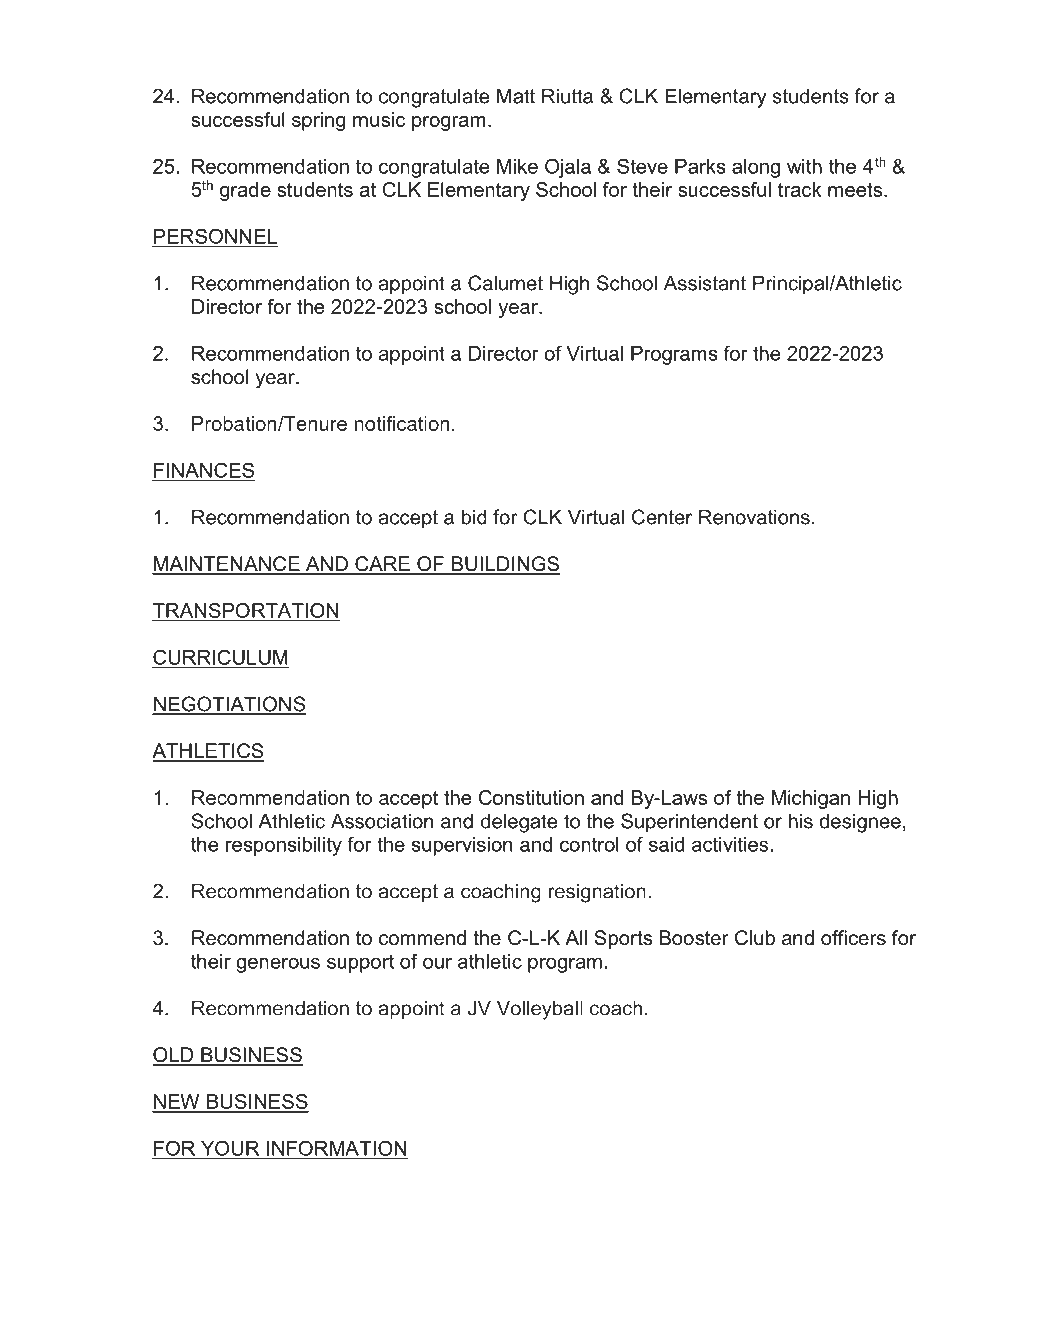 The image size is (1037, 1342). I want to click on FINANCES, so click(204, 471).
